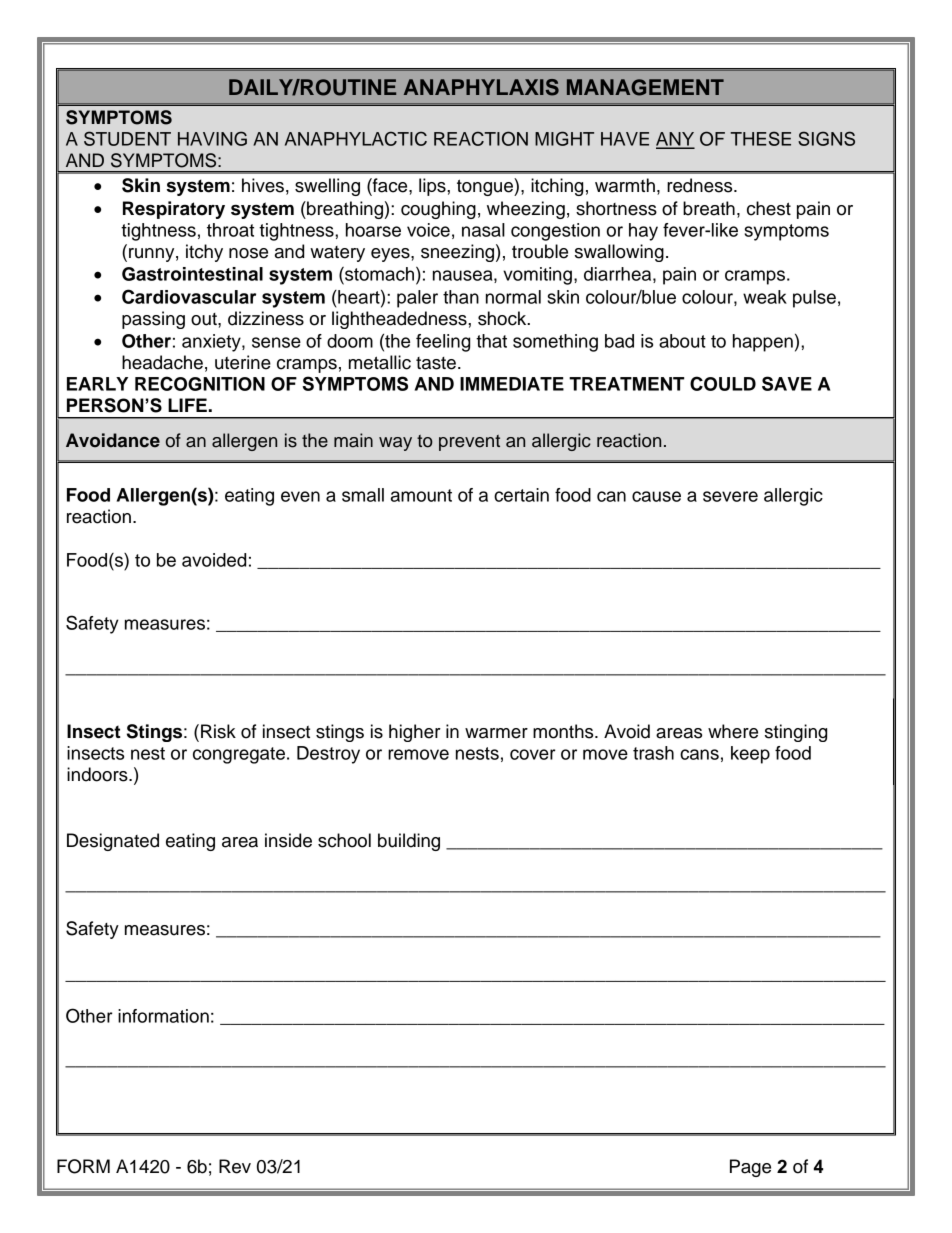 The image size is (952, 1233). What do you see at coordinates (421, 495) in the screenshot?
I see `amount` at bounding box center [421, 495].
